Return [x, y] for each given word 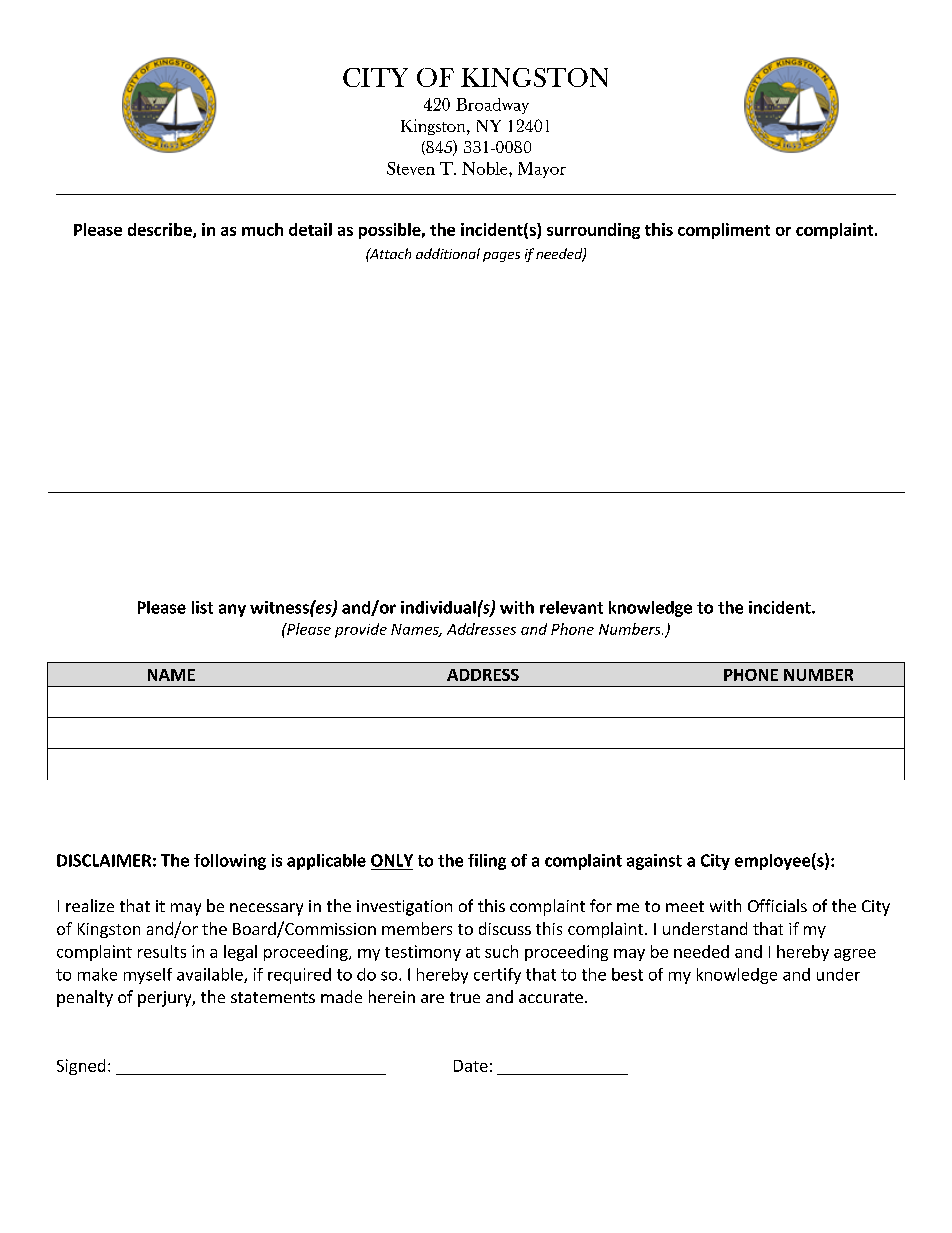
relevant [571, 607]
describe [161, 230]
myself [148, 976]
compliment [724, 231]
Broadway [492, 106]
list [202, 607]
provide [361, 630]
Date [471, 1066]
